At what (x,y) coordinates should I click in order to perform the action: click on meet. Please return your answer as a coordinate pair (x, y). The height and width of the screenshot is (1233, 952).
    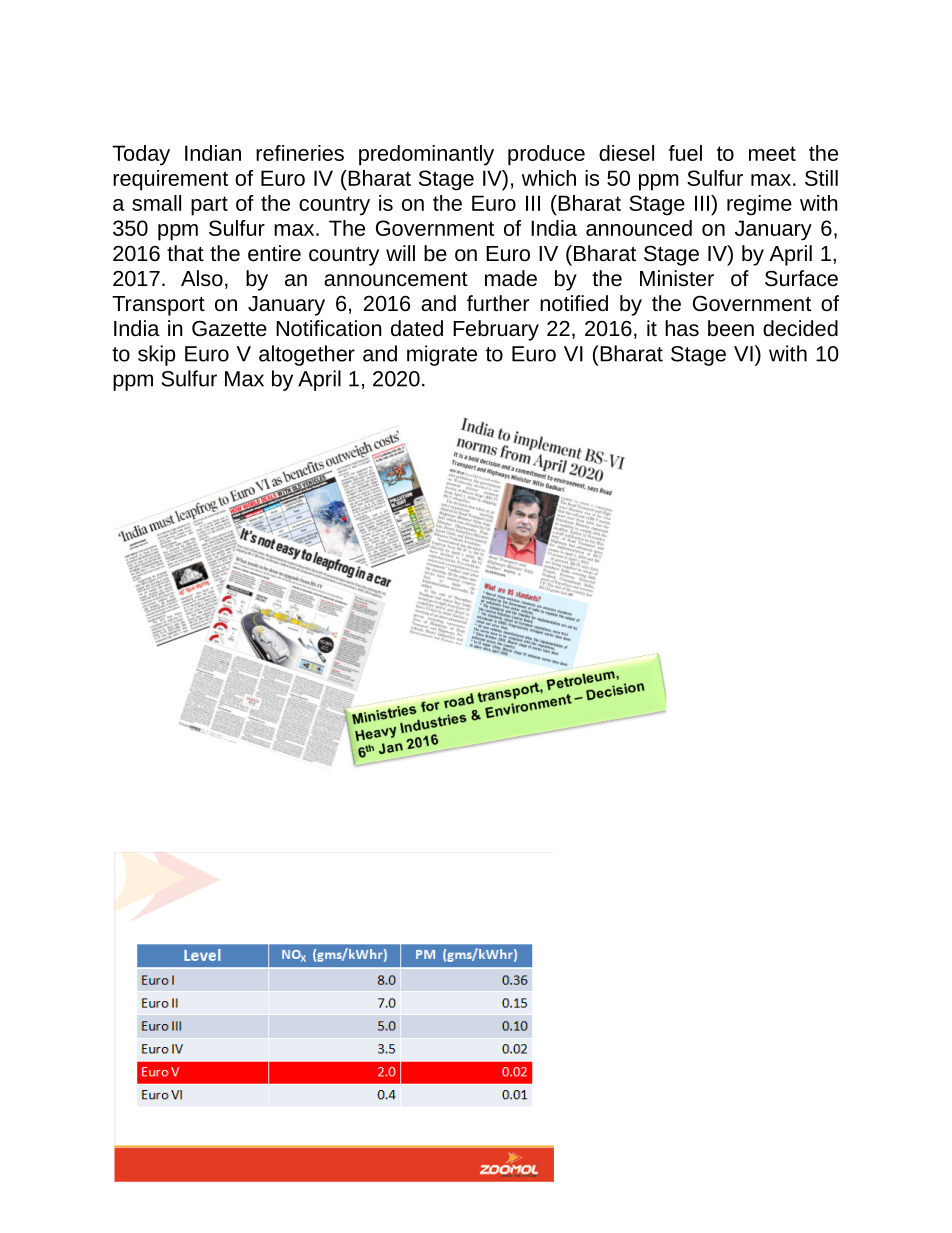
    Looking at the image, I should click on (772, 153).
